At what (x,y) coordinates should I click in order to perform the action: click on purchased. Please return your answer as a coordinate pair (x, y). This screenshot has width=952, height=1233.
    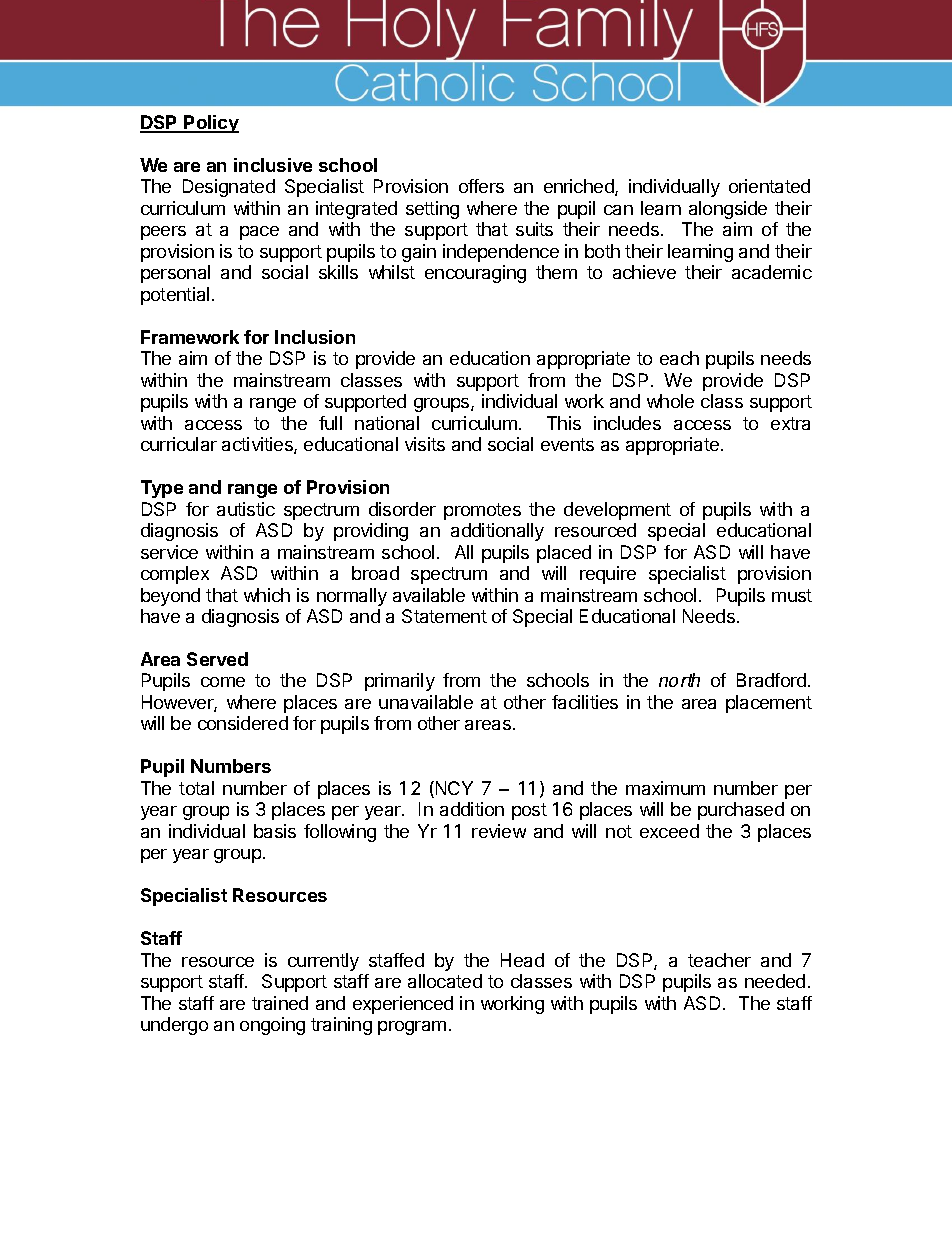
    Looking at the image, I should click on (741, 811).
